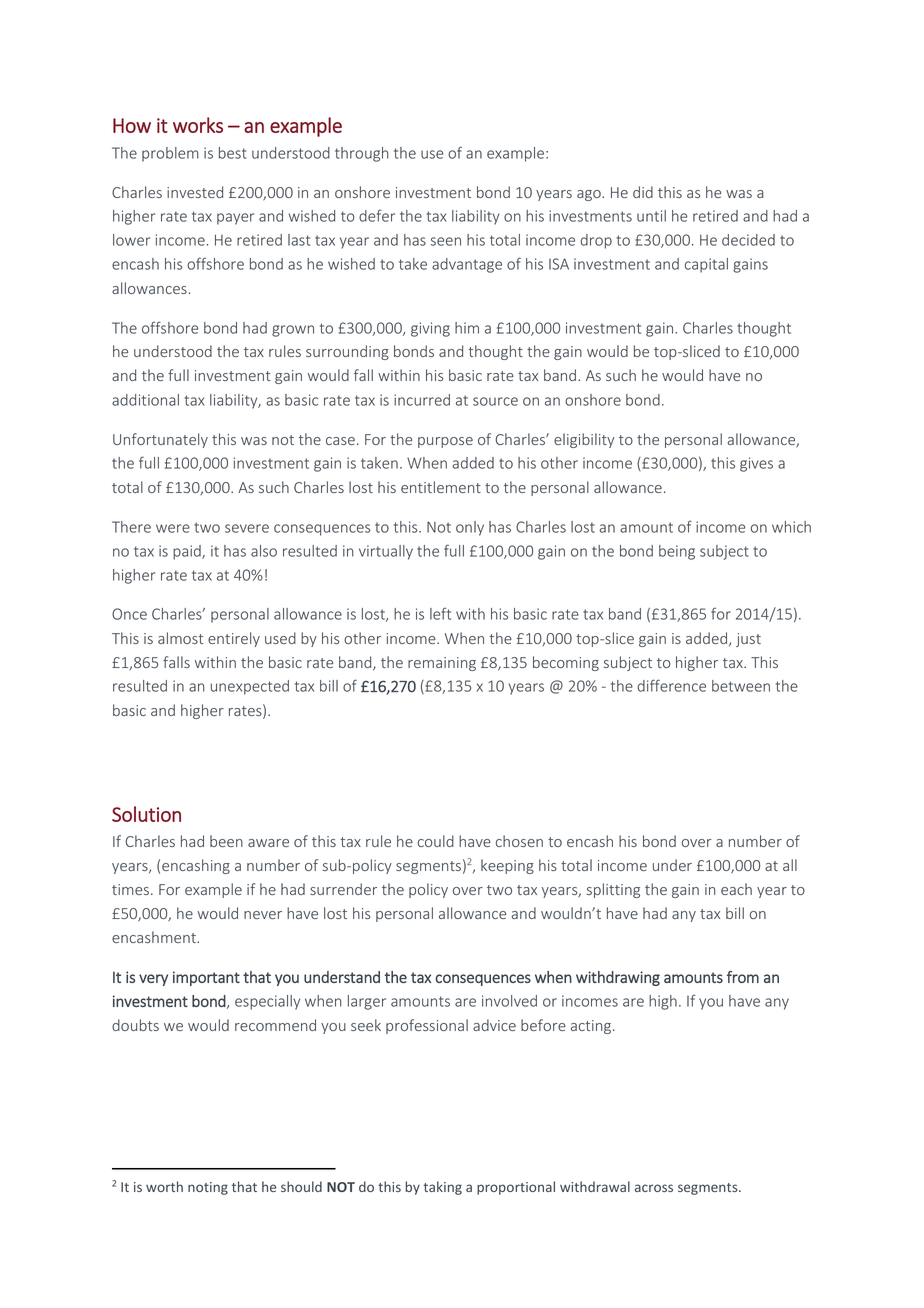 Image resolution: width=924 pixels, height=1308 pixels. I want to click on been, so click(226, 841).
